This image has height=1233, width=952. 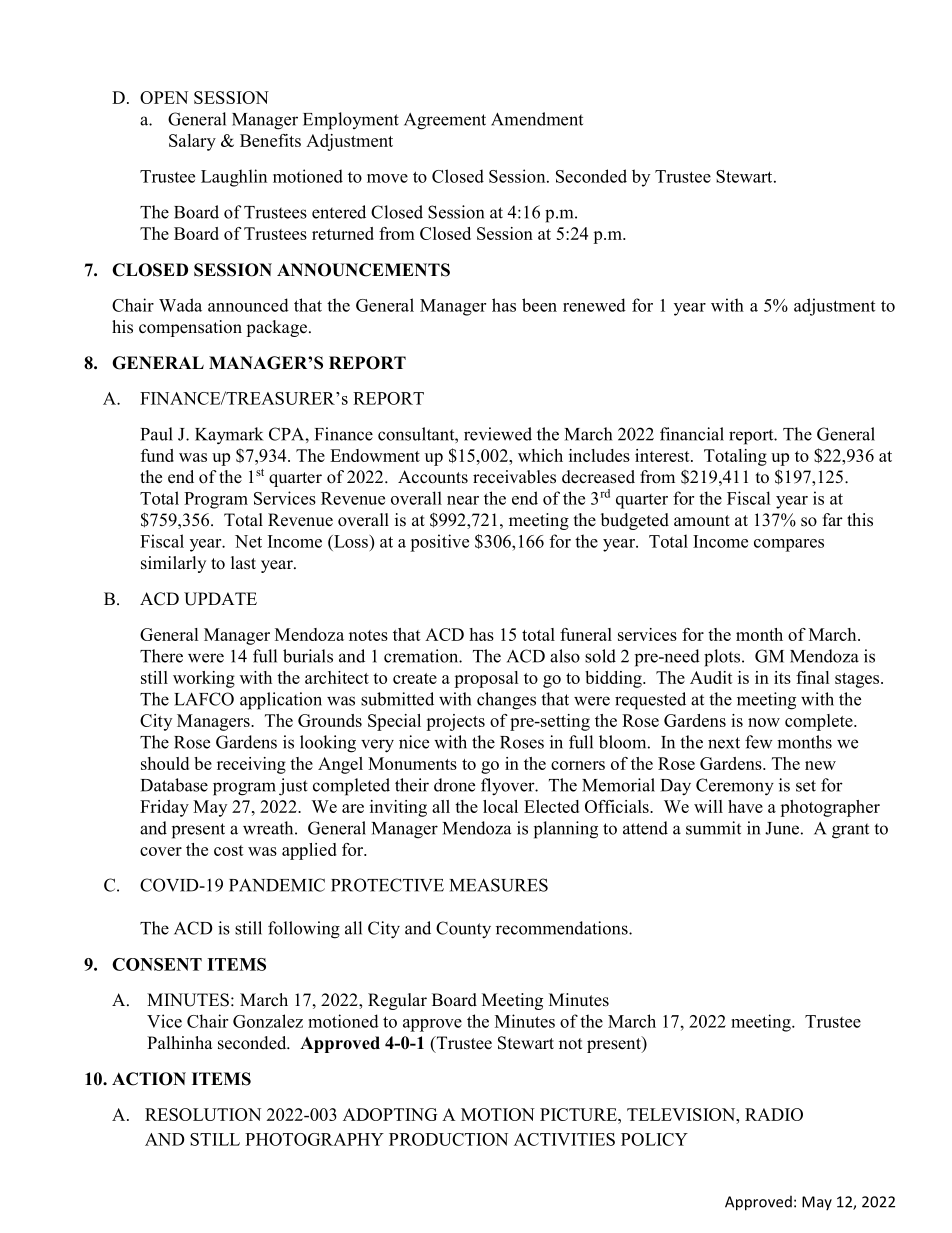 What do you see at coordinates (509, 787) in the image?
I see `flyover` at bounding box center [509, 787].
